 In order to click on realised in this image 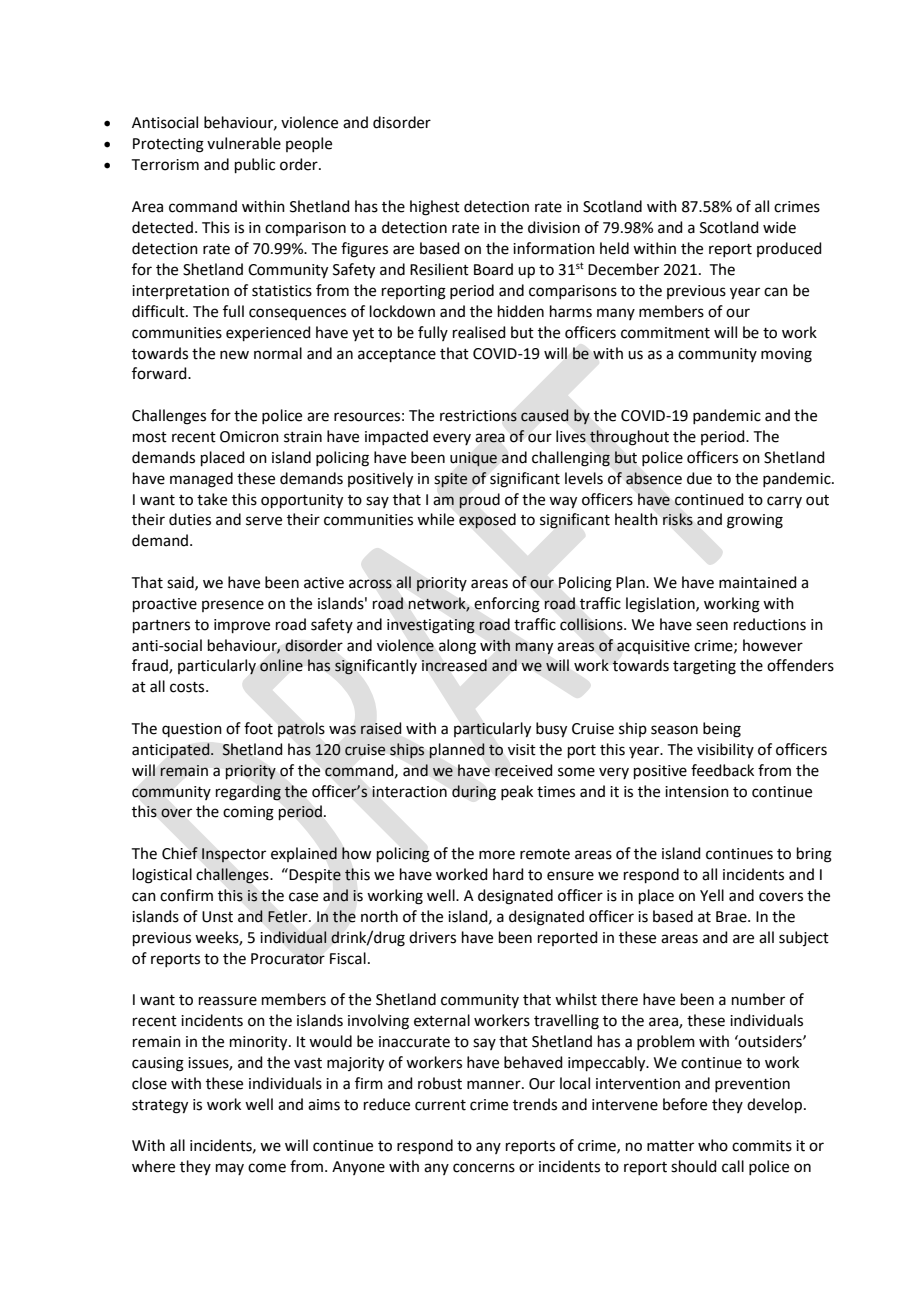, I will do `click(479, 332)`.
